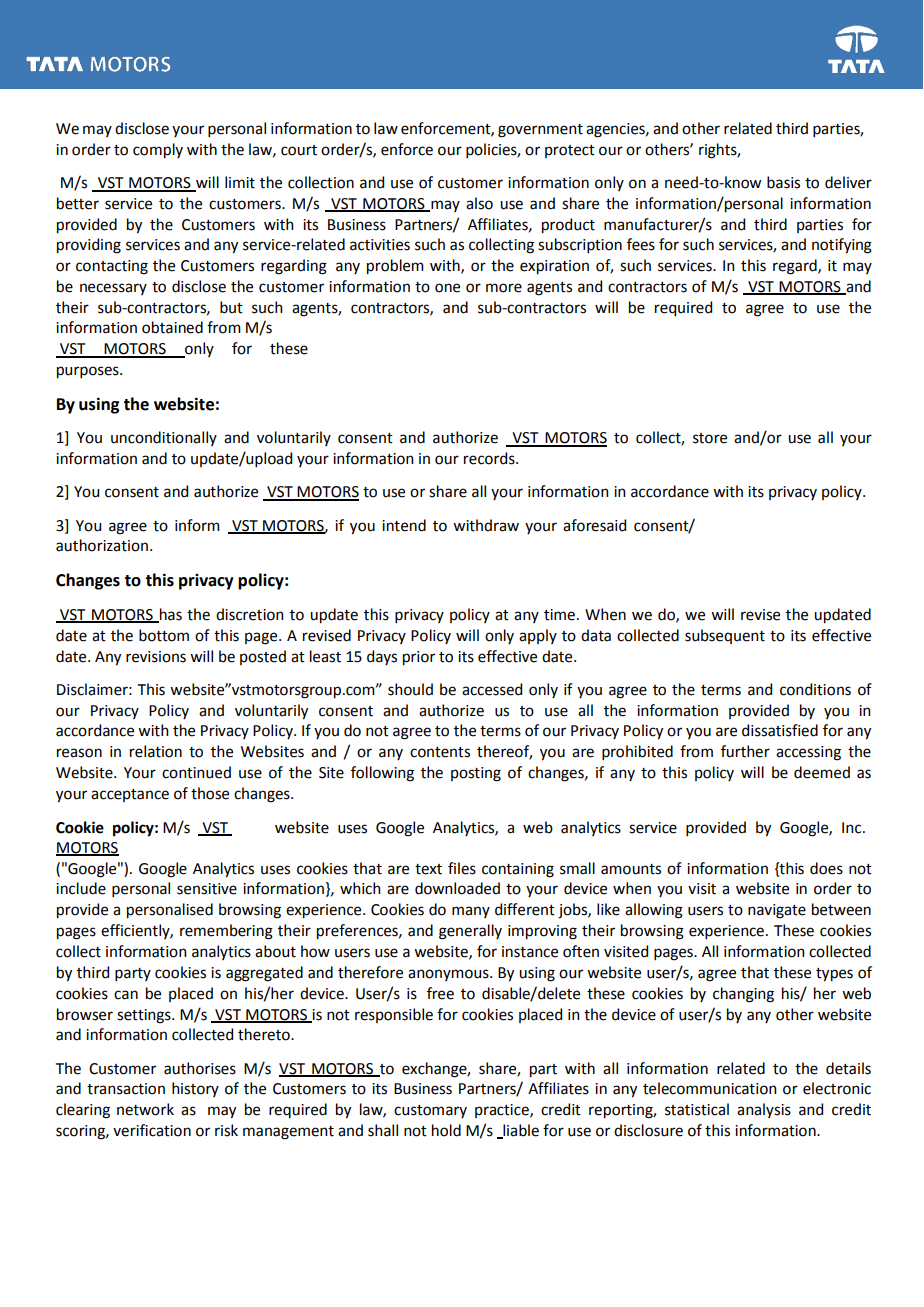 This page has width=924, height=1307. I want to click on also, so click(479, 203).
